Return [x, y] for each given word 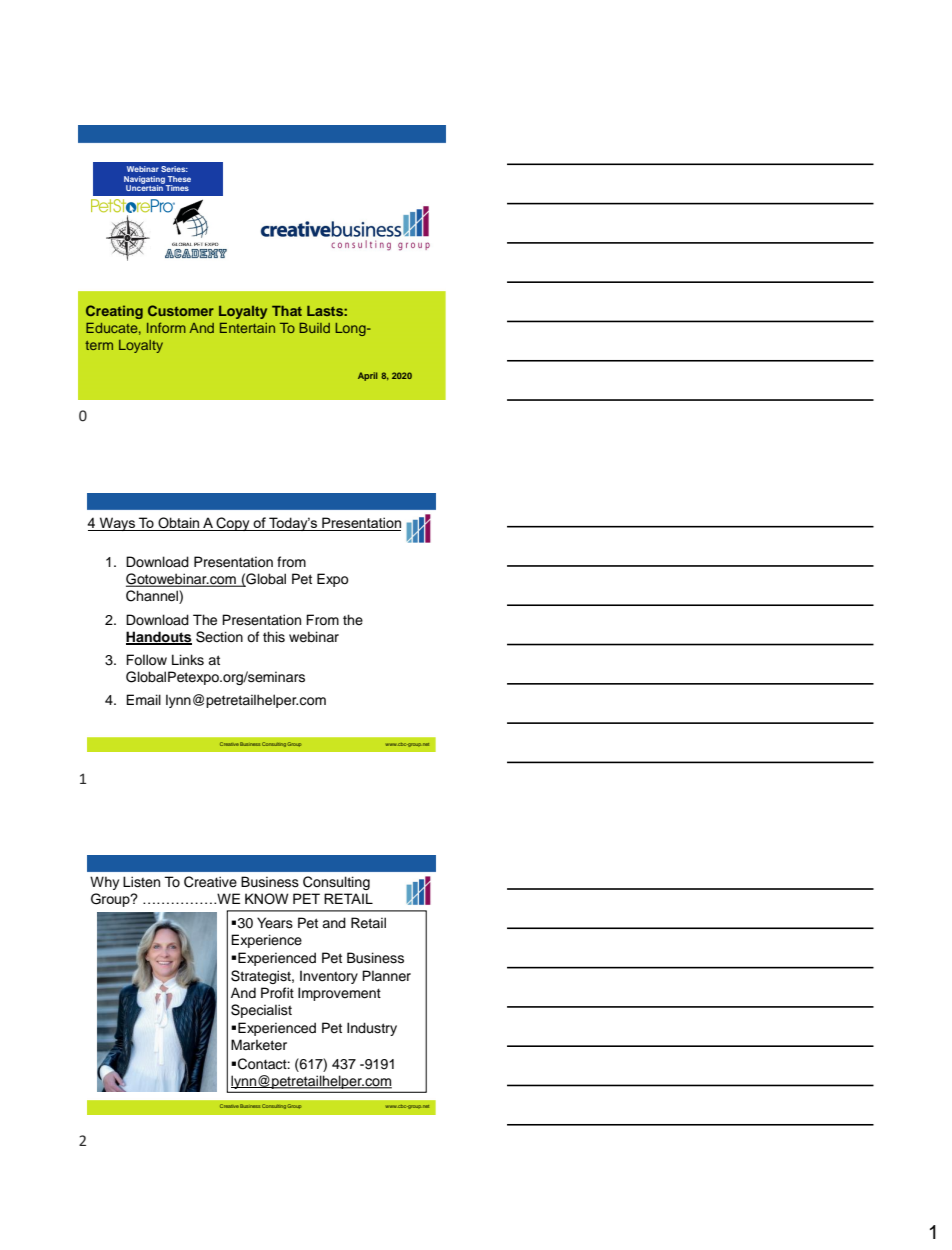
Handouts [159, 637]
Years [275, 923]
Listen [141, 882]
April [368, 376]
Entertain [247, 328]
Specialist [261, 1011]
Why [104, 883]
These [179, 179]
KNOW [267, 899]
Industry [372, 1029]
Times [177, 188]
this [274, 637]
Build [314, 328]
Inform [166, 327]
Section [219, 637]
